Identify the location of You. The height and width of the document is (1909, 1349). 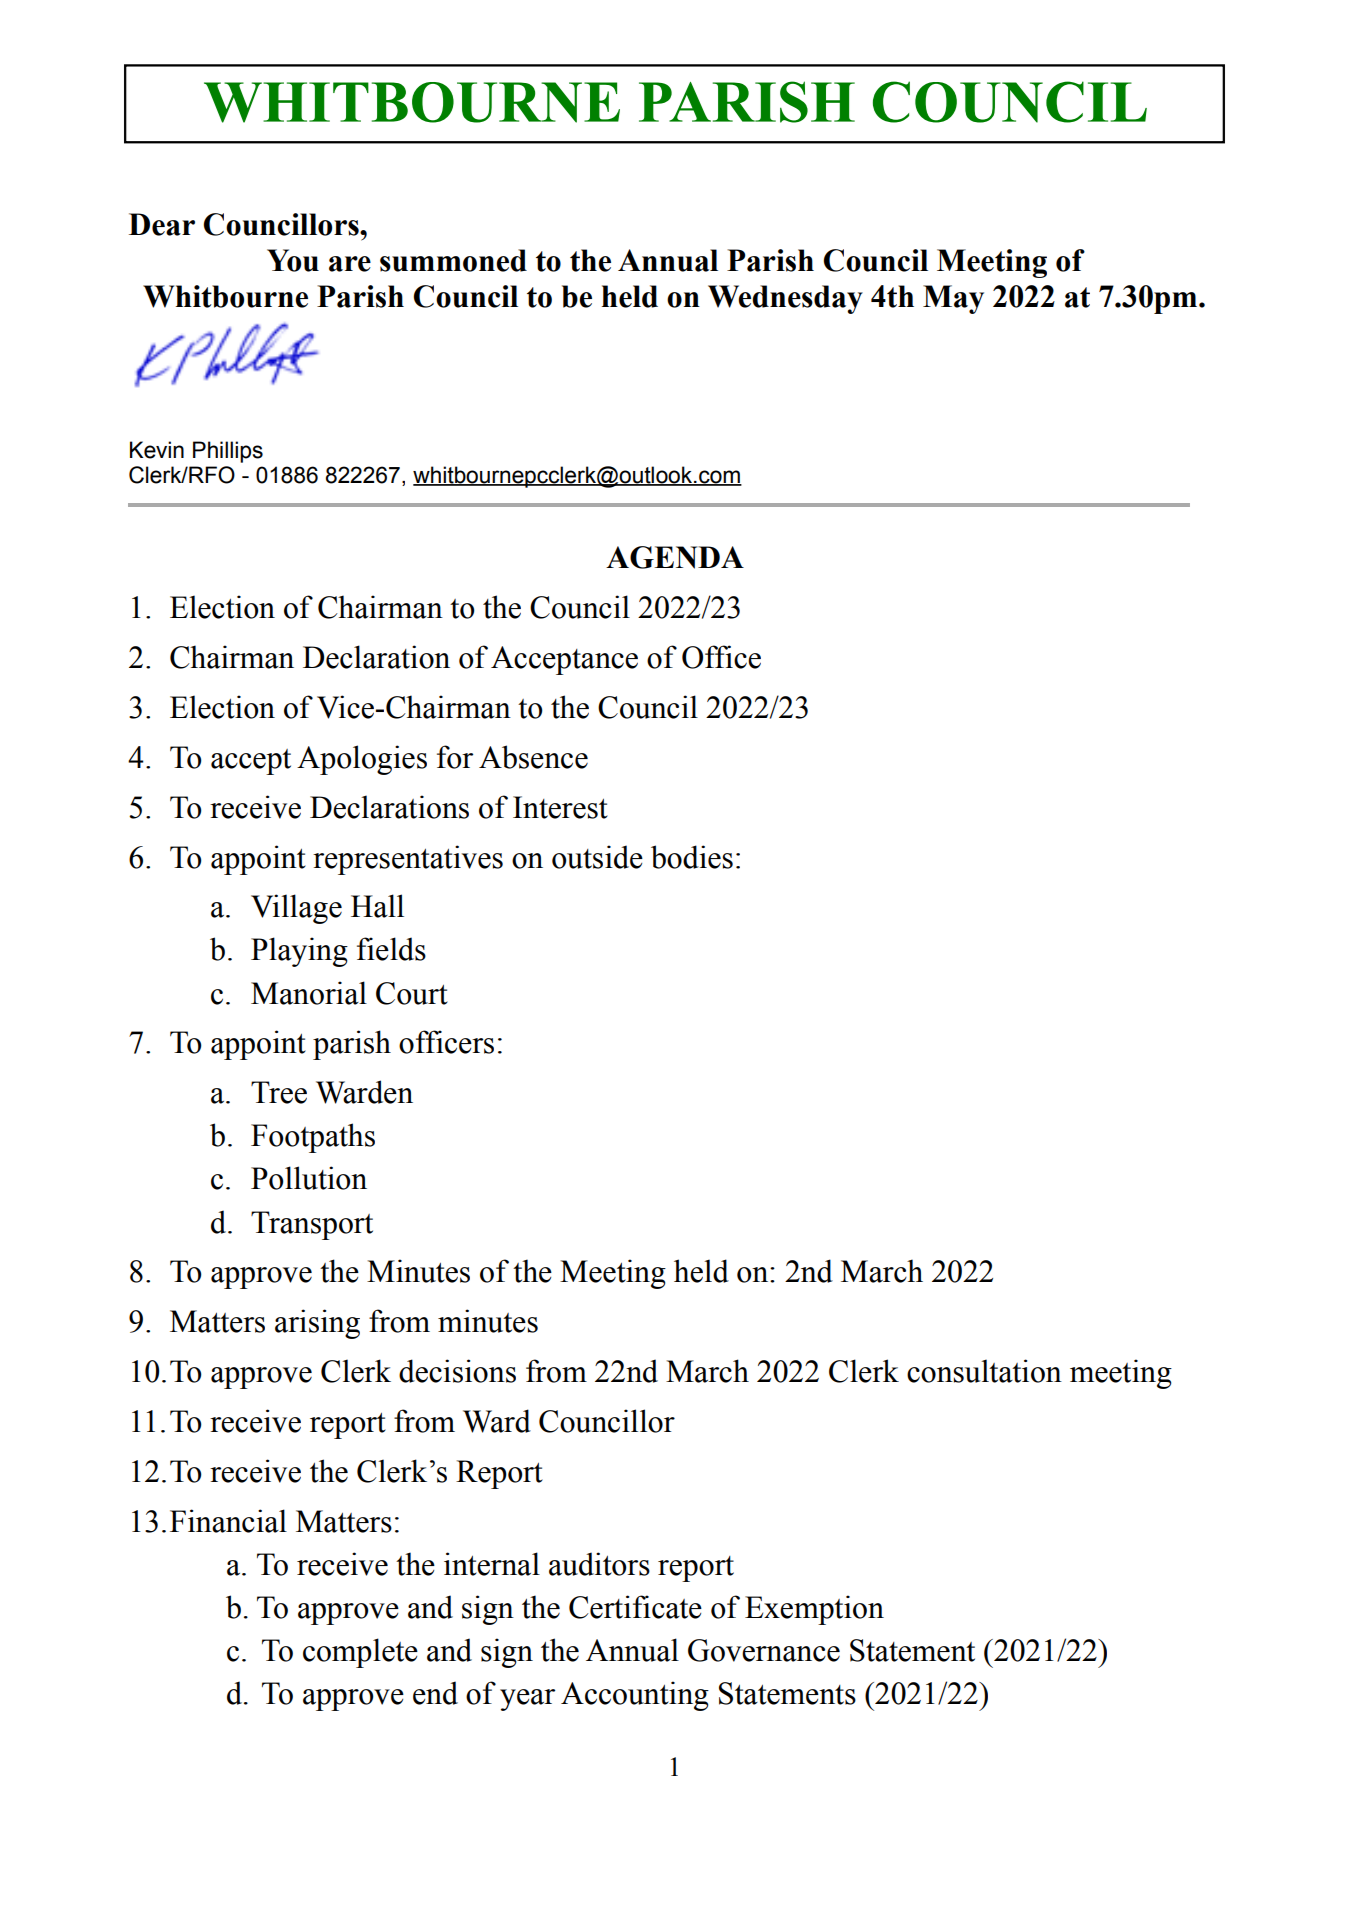
(293, 260).
